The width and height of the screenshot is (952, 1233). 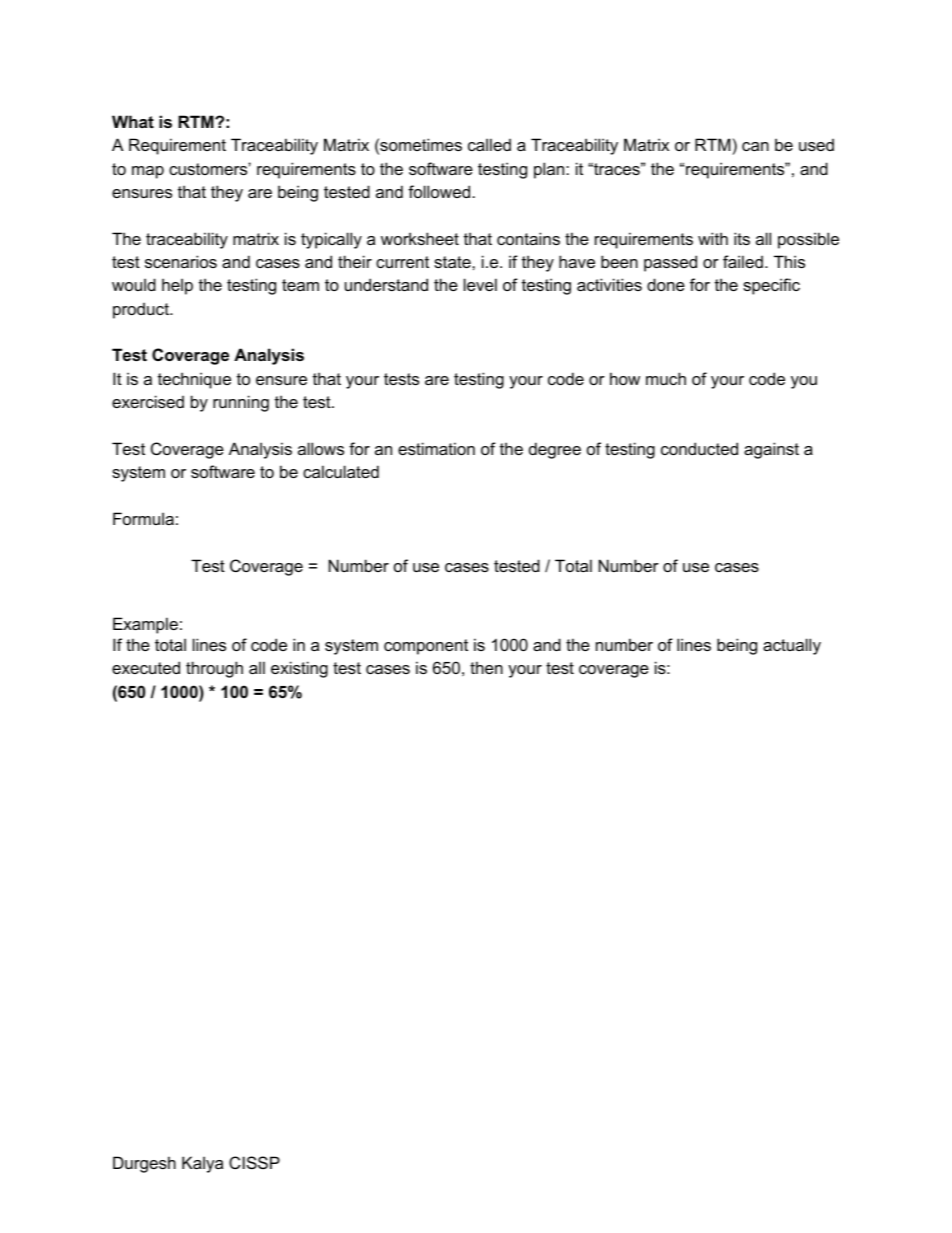 What do you see at coordinates (792, 646) in the screenshot?
I see `actually` at bounding box center [792, 646].
